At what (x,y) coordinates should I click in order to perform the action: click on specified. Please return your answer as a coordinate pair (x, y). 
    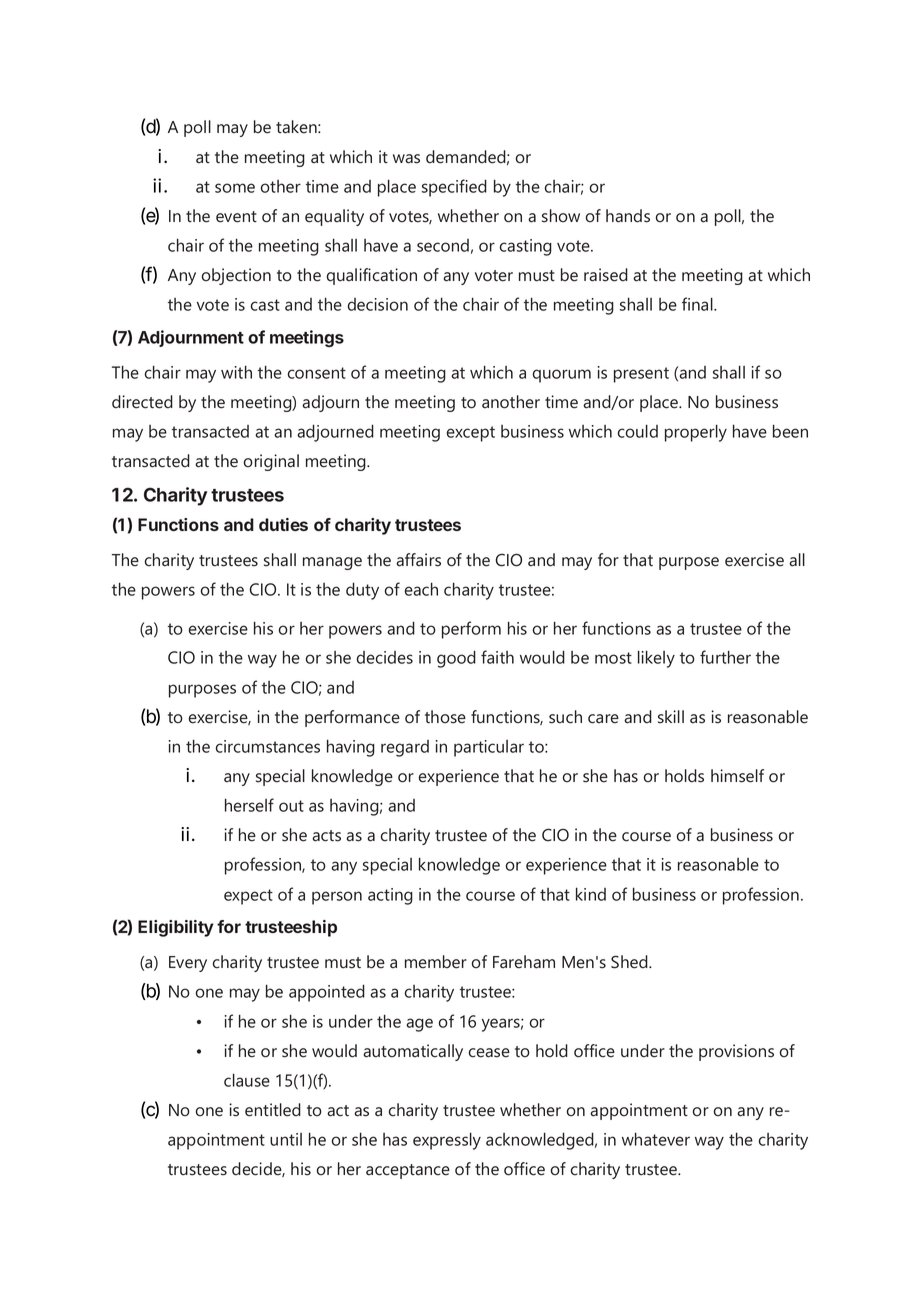
    Looking at the image, I should click on (454, 188).
